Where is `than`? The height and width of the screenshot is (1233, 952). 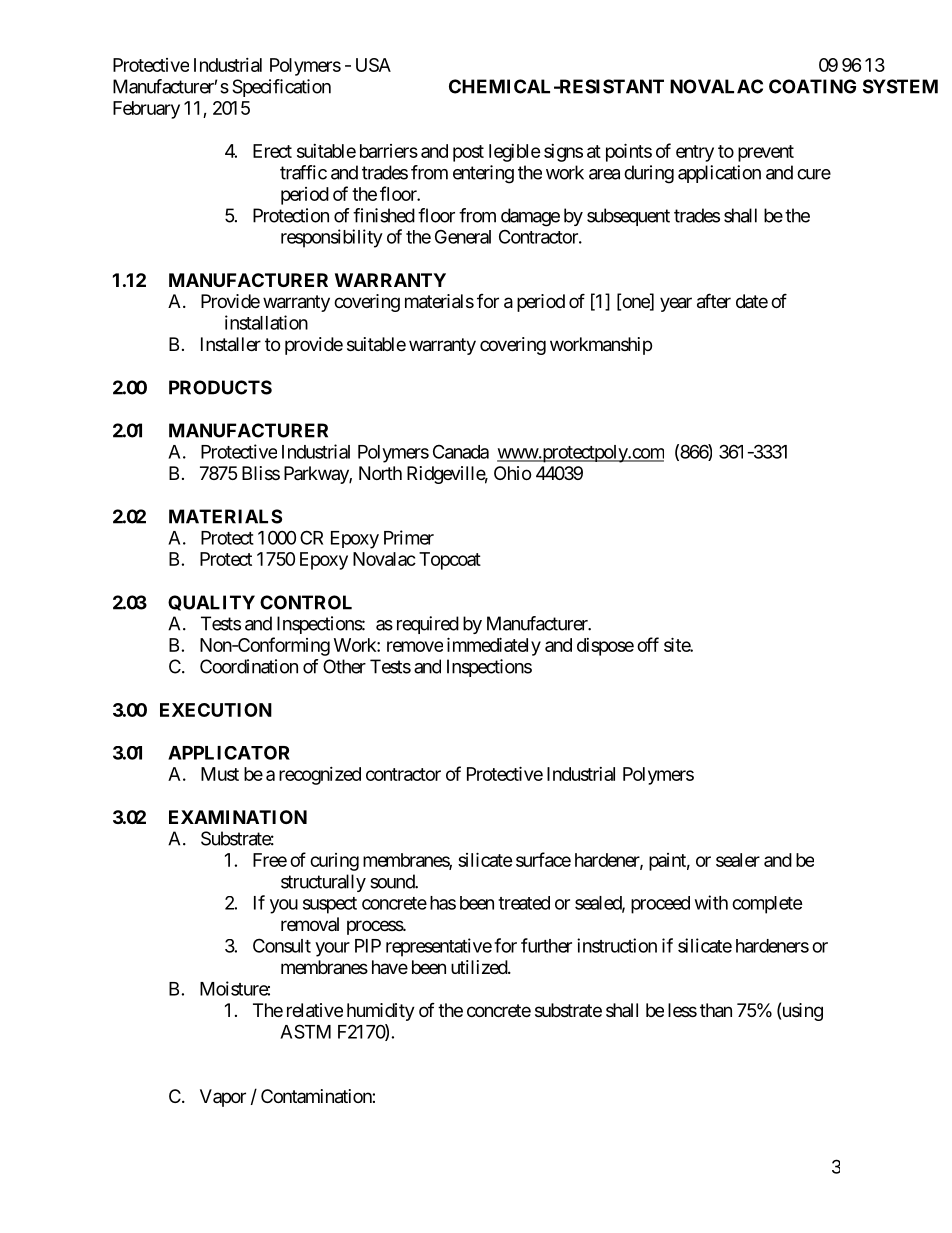 than is located at coordinates (716, 1010).
